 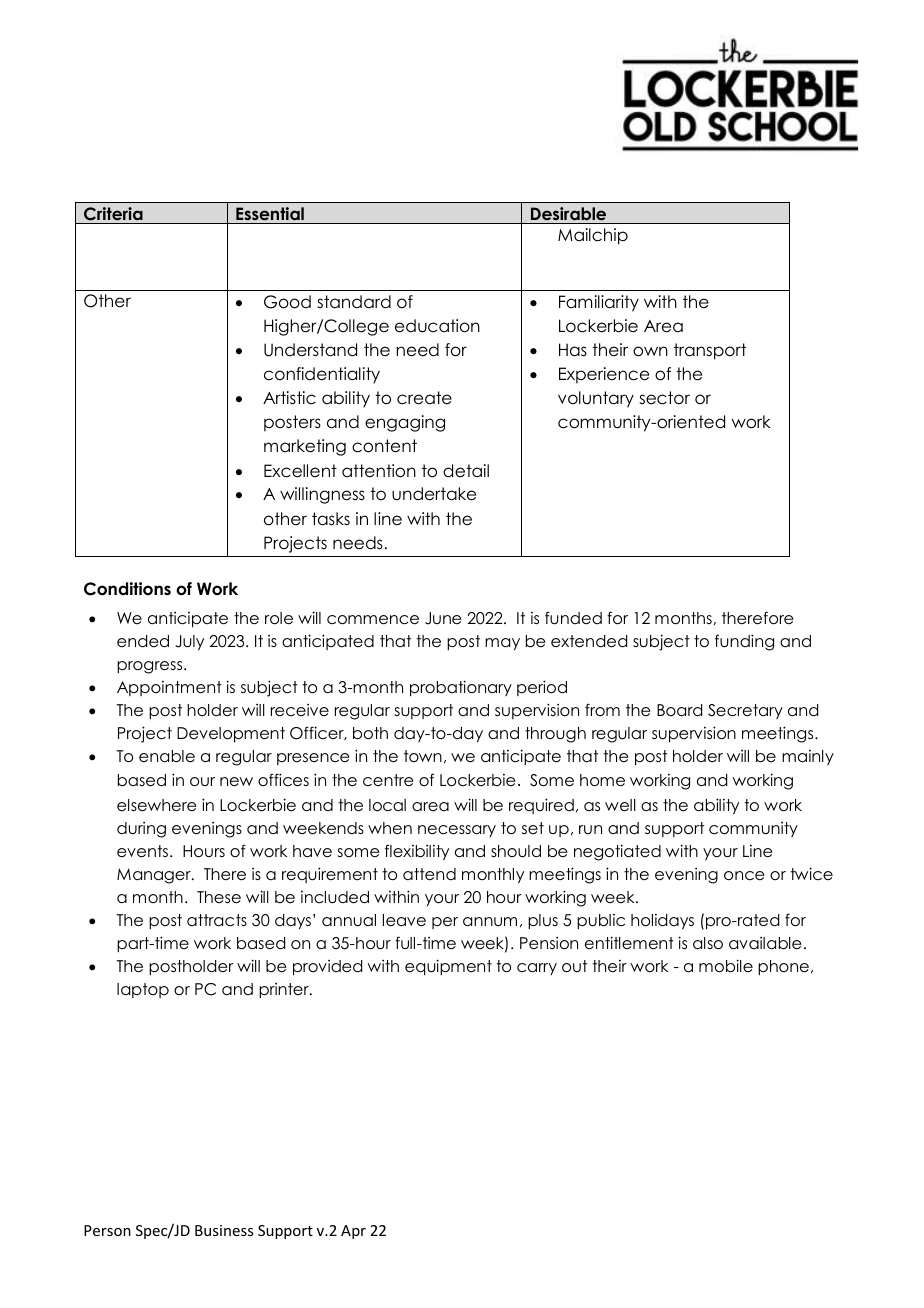 What do you see at coordinates (744, 876) in the screenshot?
I see `once` at bounding box center [744, 876].
